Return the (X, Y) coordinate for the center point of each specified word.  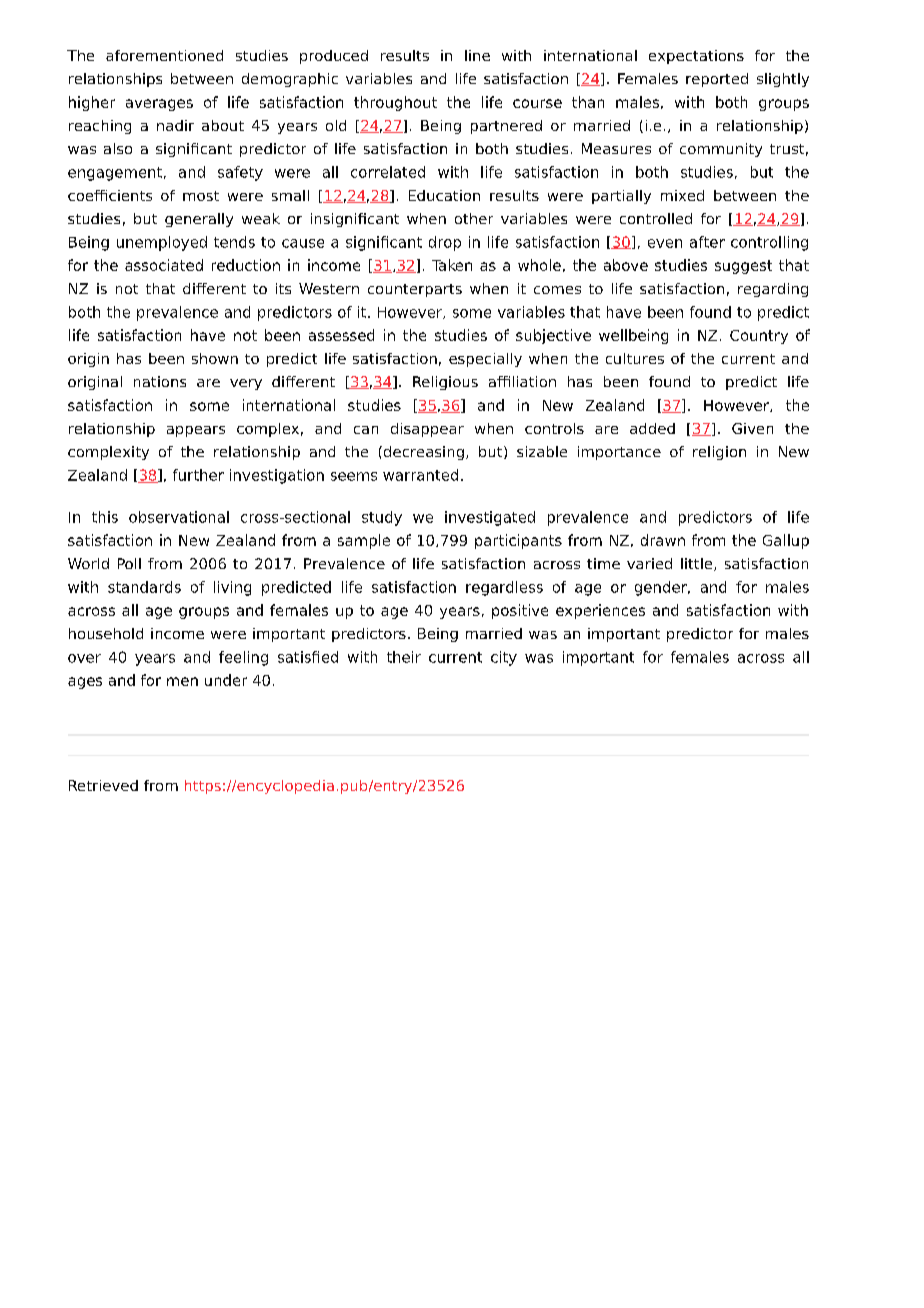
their (404, 657)
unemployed (162, 243)
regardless (504, 588)
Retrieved (103, 785)
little (698, 564)
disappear (427, 430)
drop (445, 243)
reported (717, 80)
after (707, 242)
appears (196, 431)
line (477, 55)
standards (144, 587)
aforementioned (164, 55)
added (652, 428)
